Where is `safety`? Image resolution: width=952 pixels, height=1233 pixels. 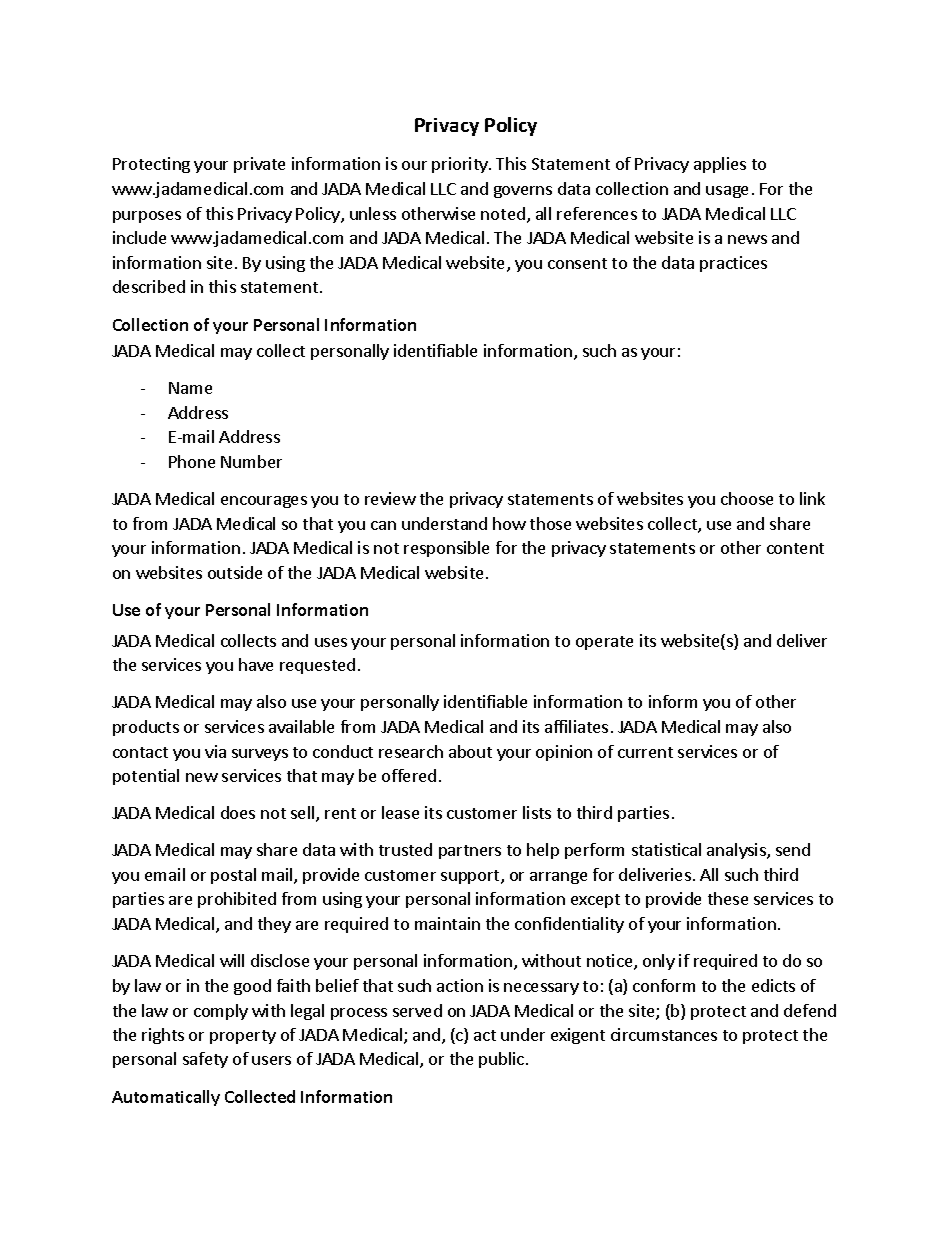 safety is located at coordinates (205, 1060).
